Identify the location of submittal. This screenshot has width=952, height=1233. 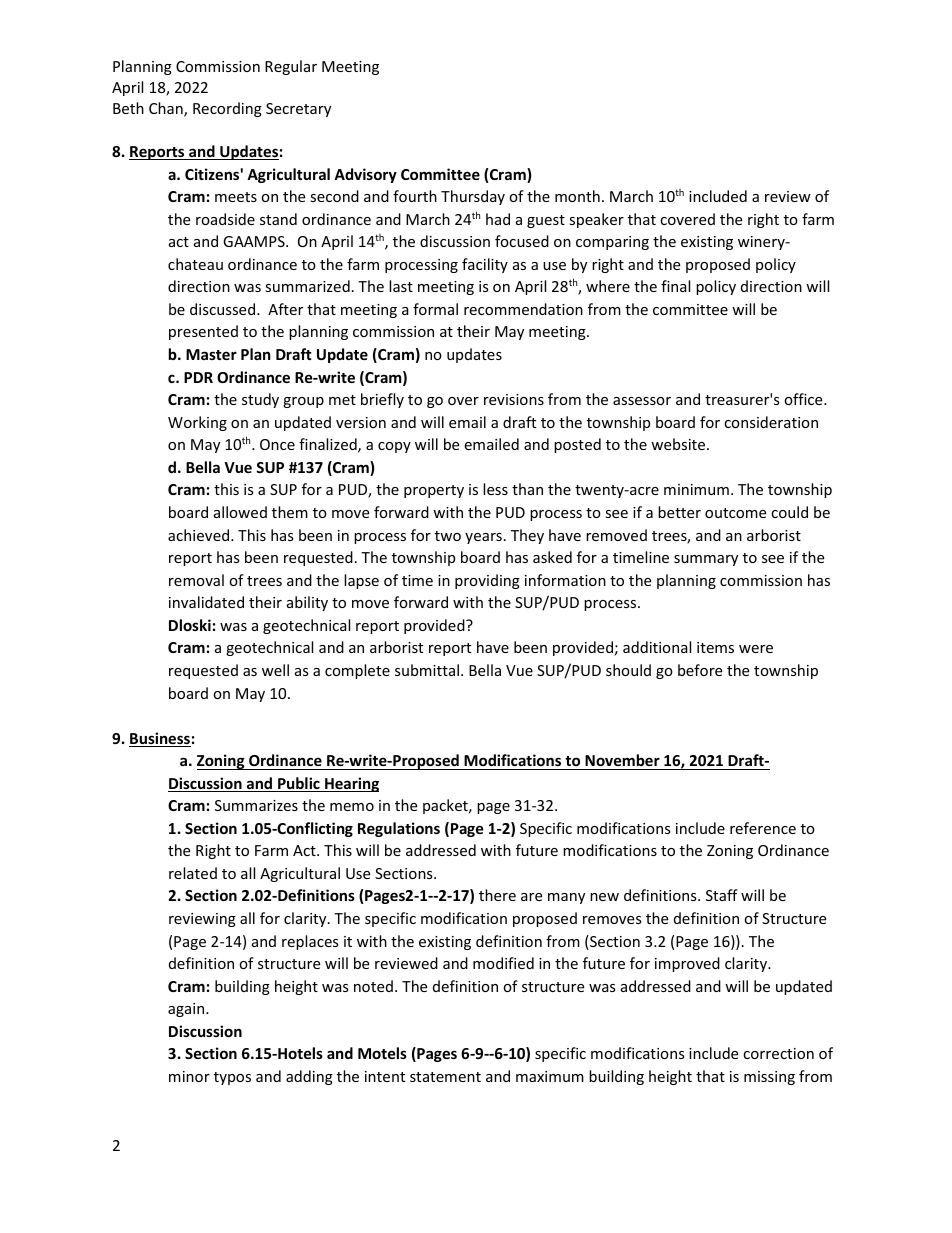
(427, 670).
